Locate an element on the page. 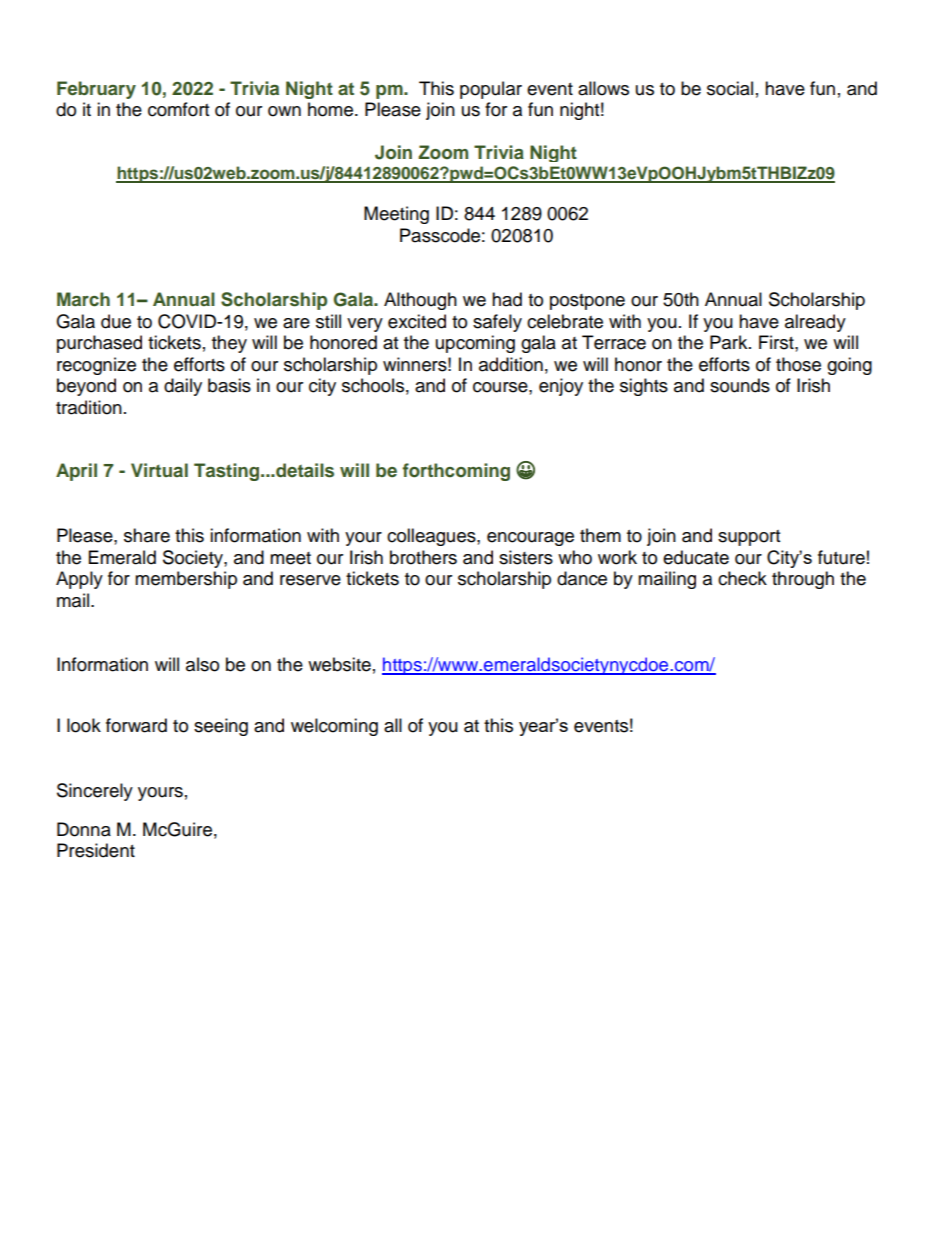 The width and height of the page is (952, 1233). comfort is located at coordinates (178, 109).
